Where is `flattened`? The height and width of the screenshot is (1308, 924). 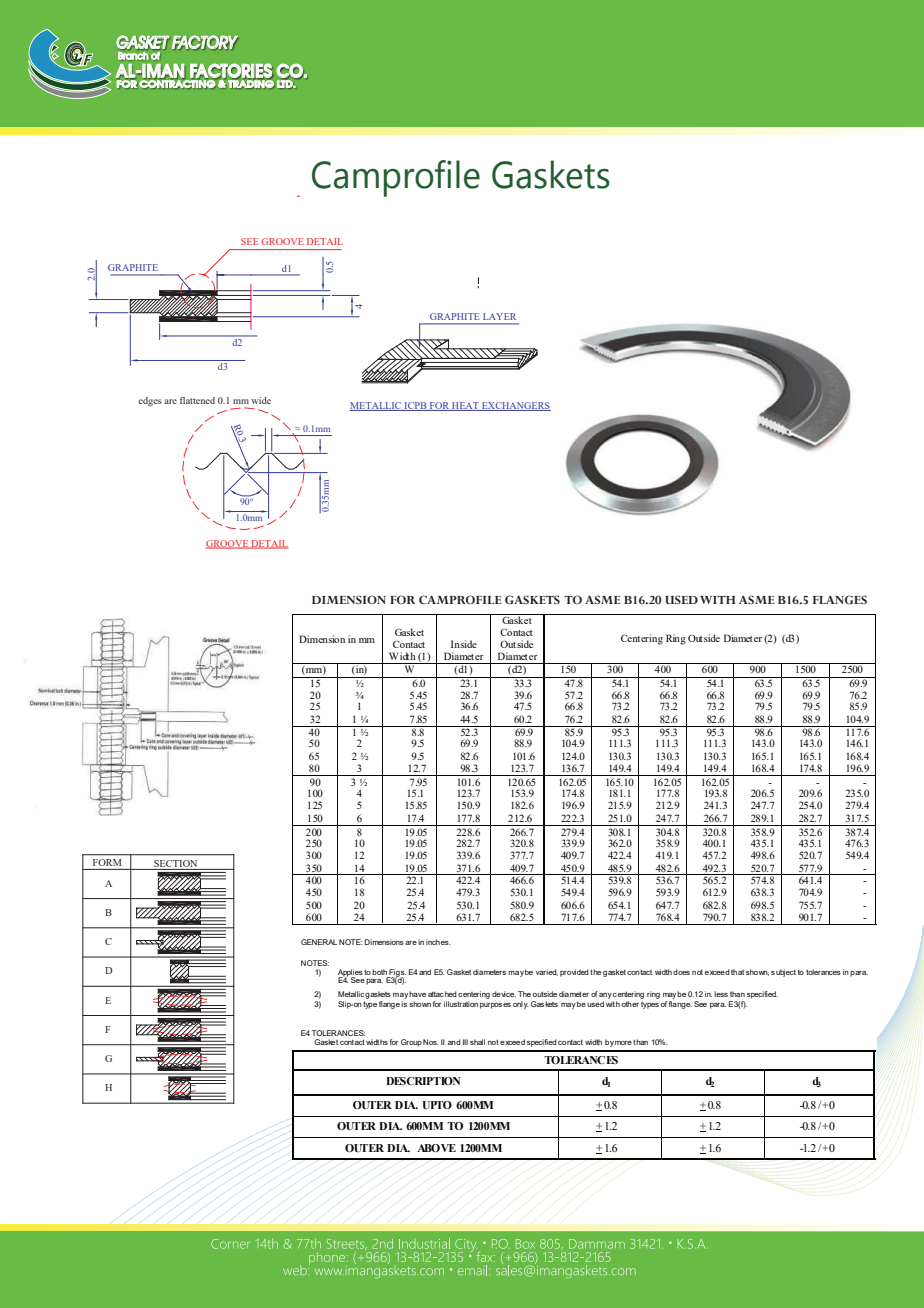
flattened is located at coordinates (197, 400).
